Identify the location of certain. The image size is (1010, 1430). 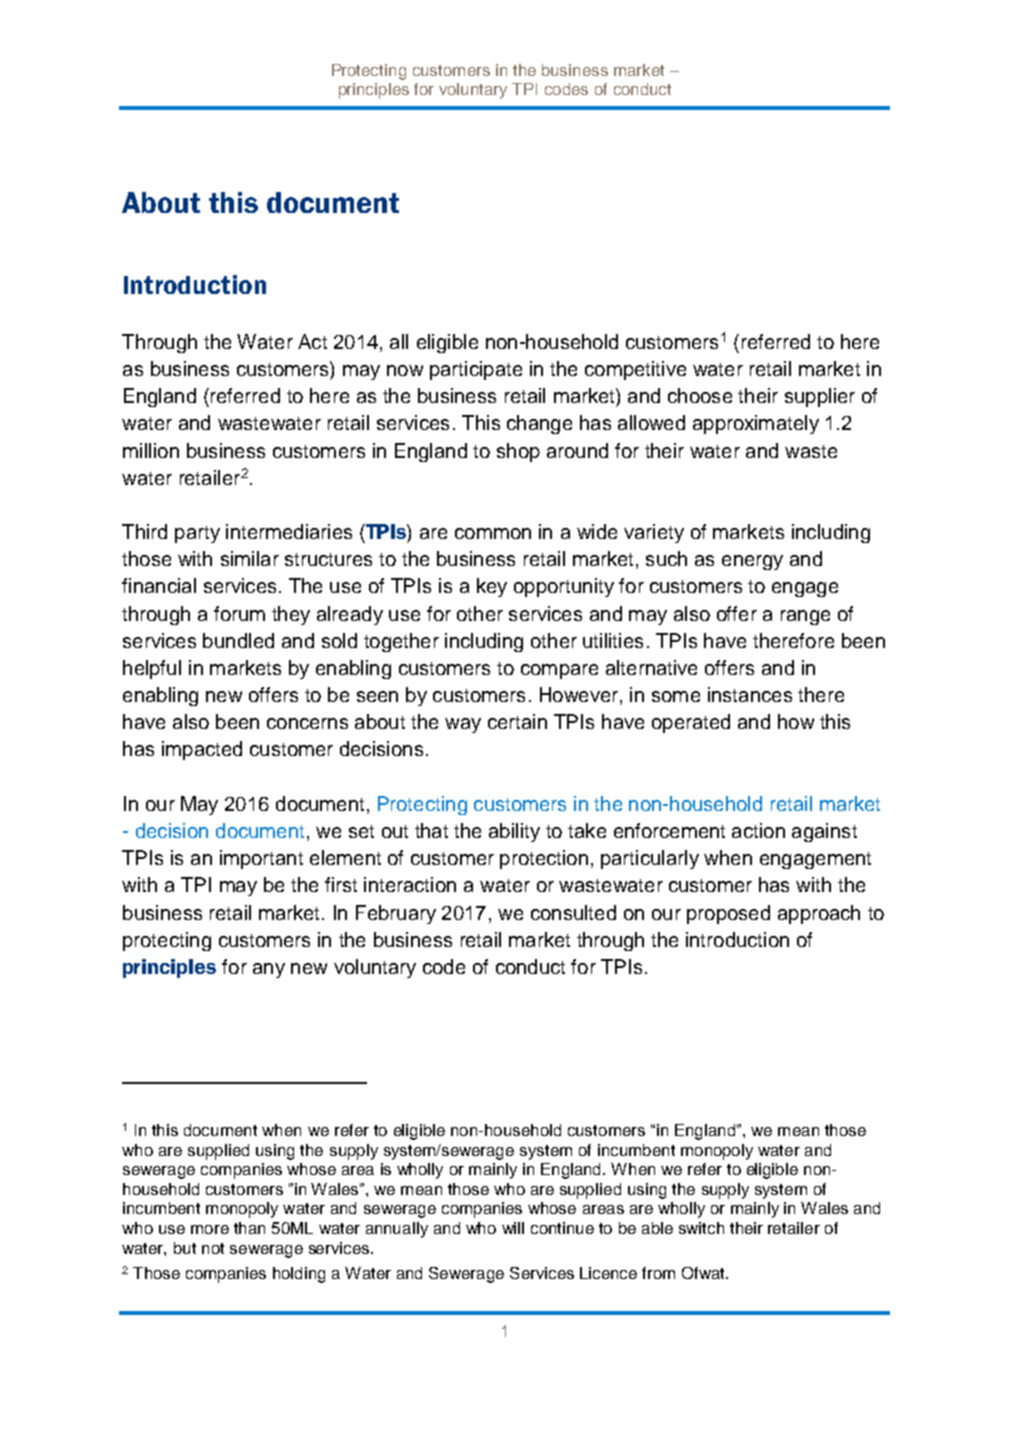
(517, 721).
